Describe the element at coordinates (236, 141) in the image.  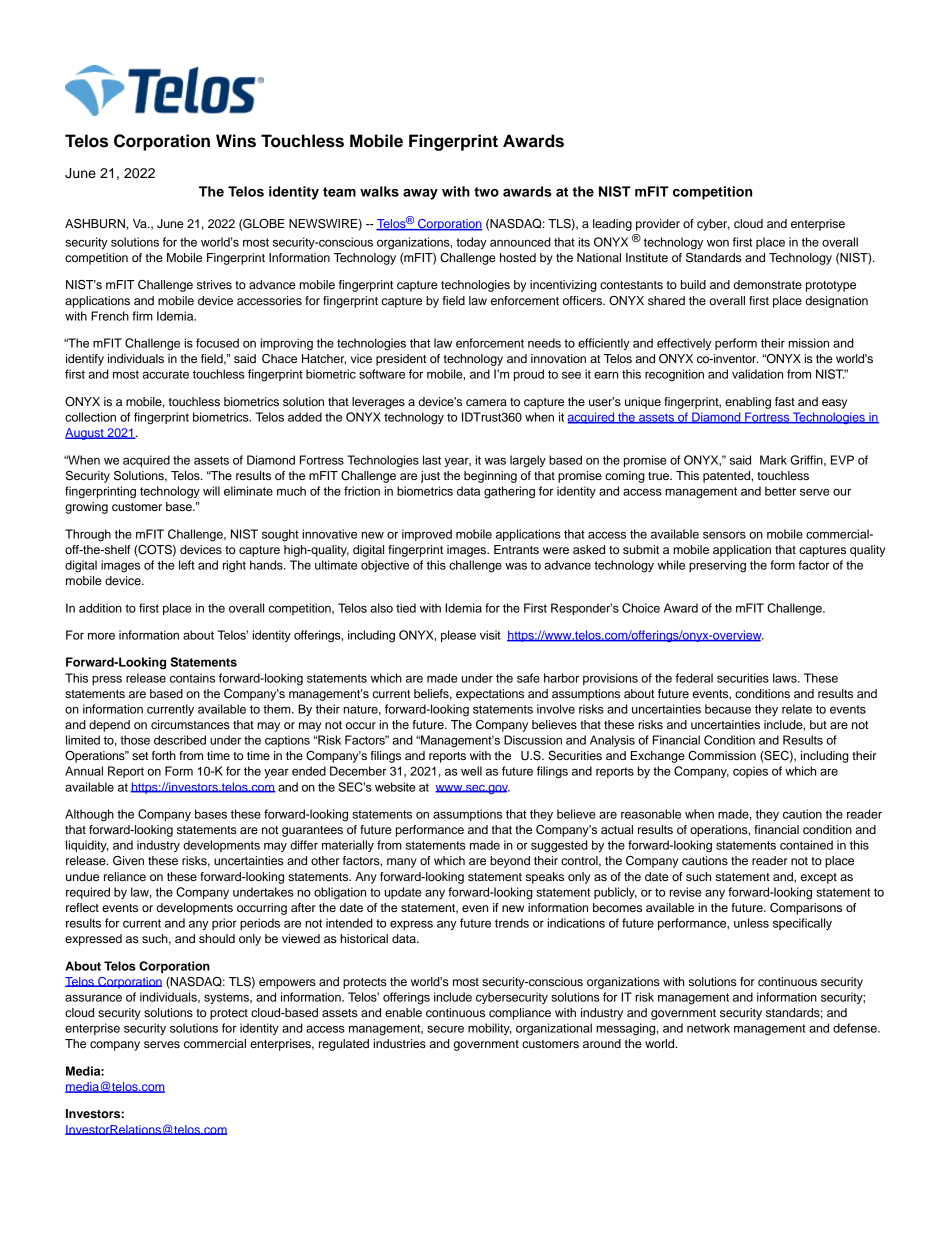
I see `Wins` at that location.
